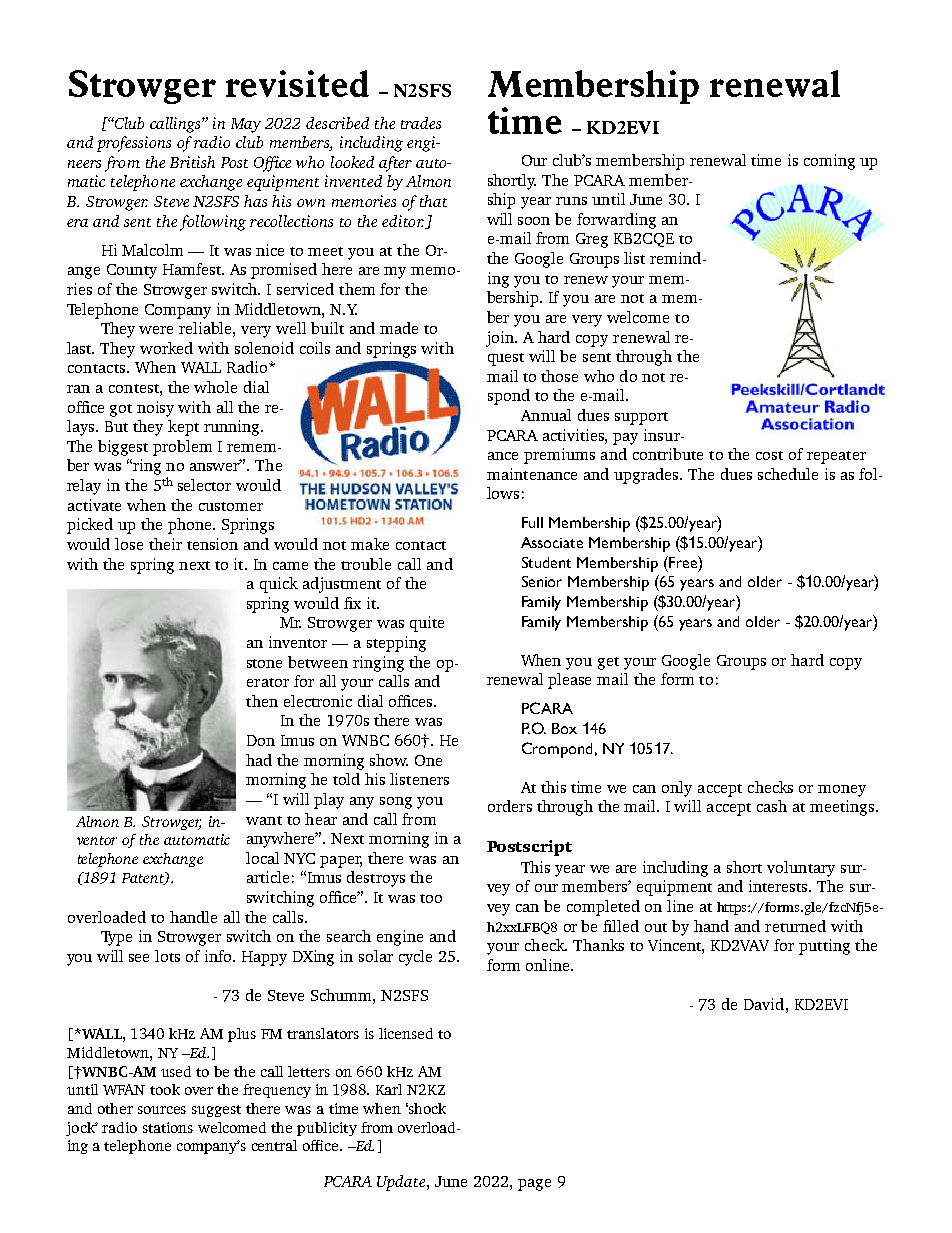  I want to click on stations, so click(168, 1127).
